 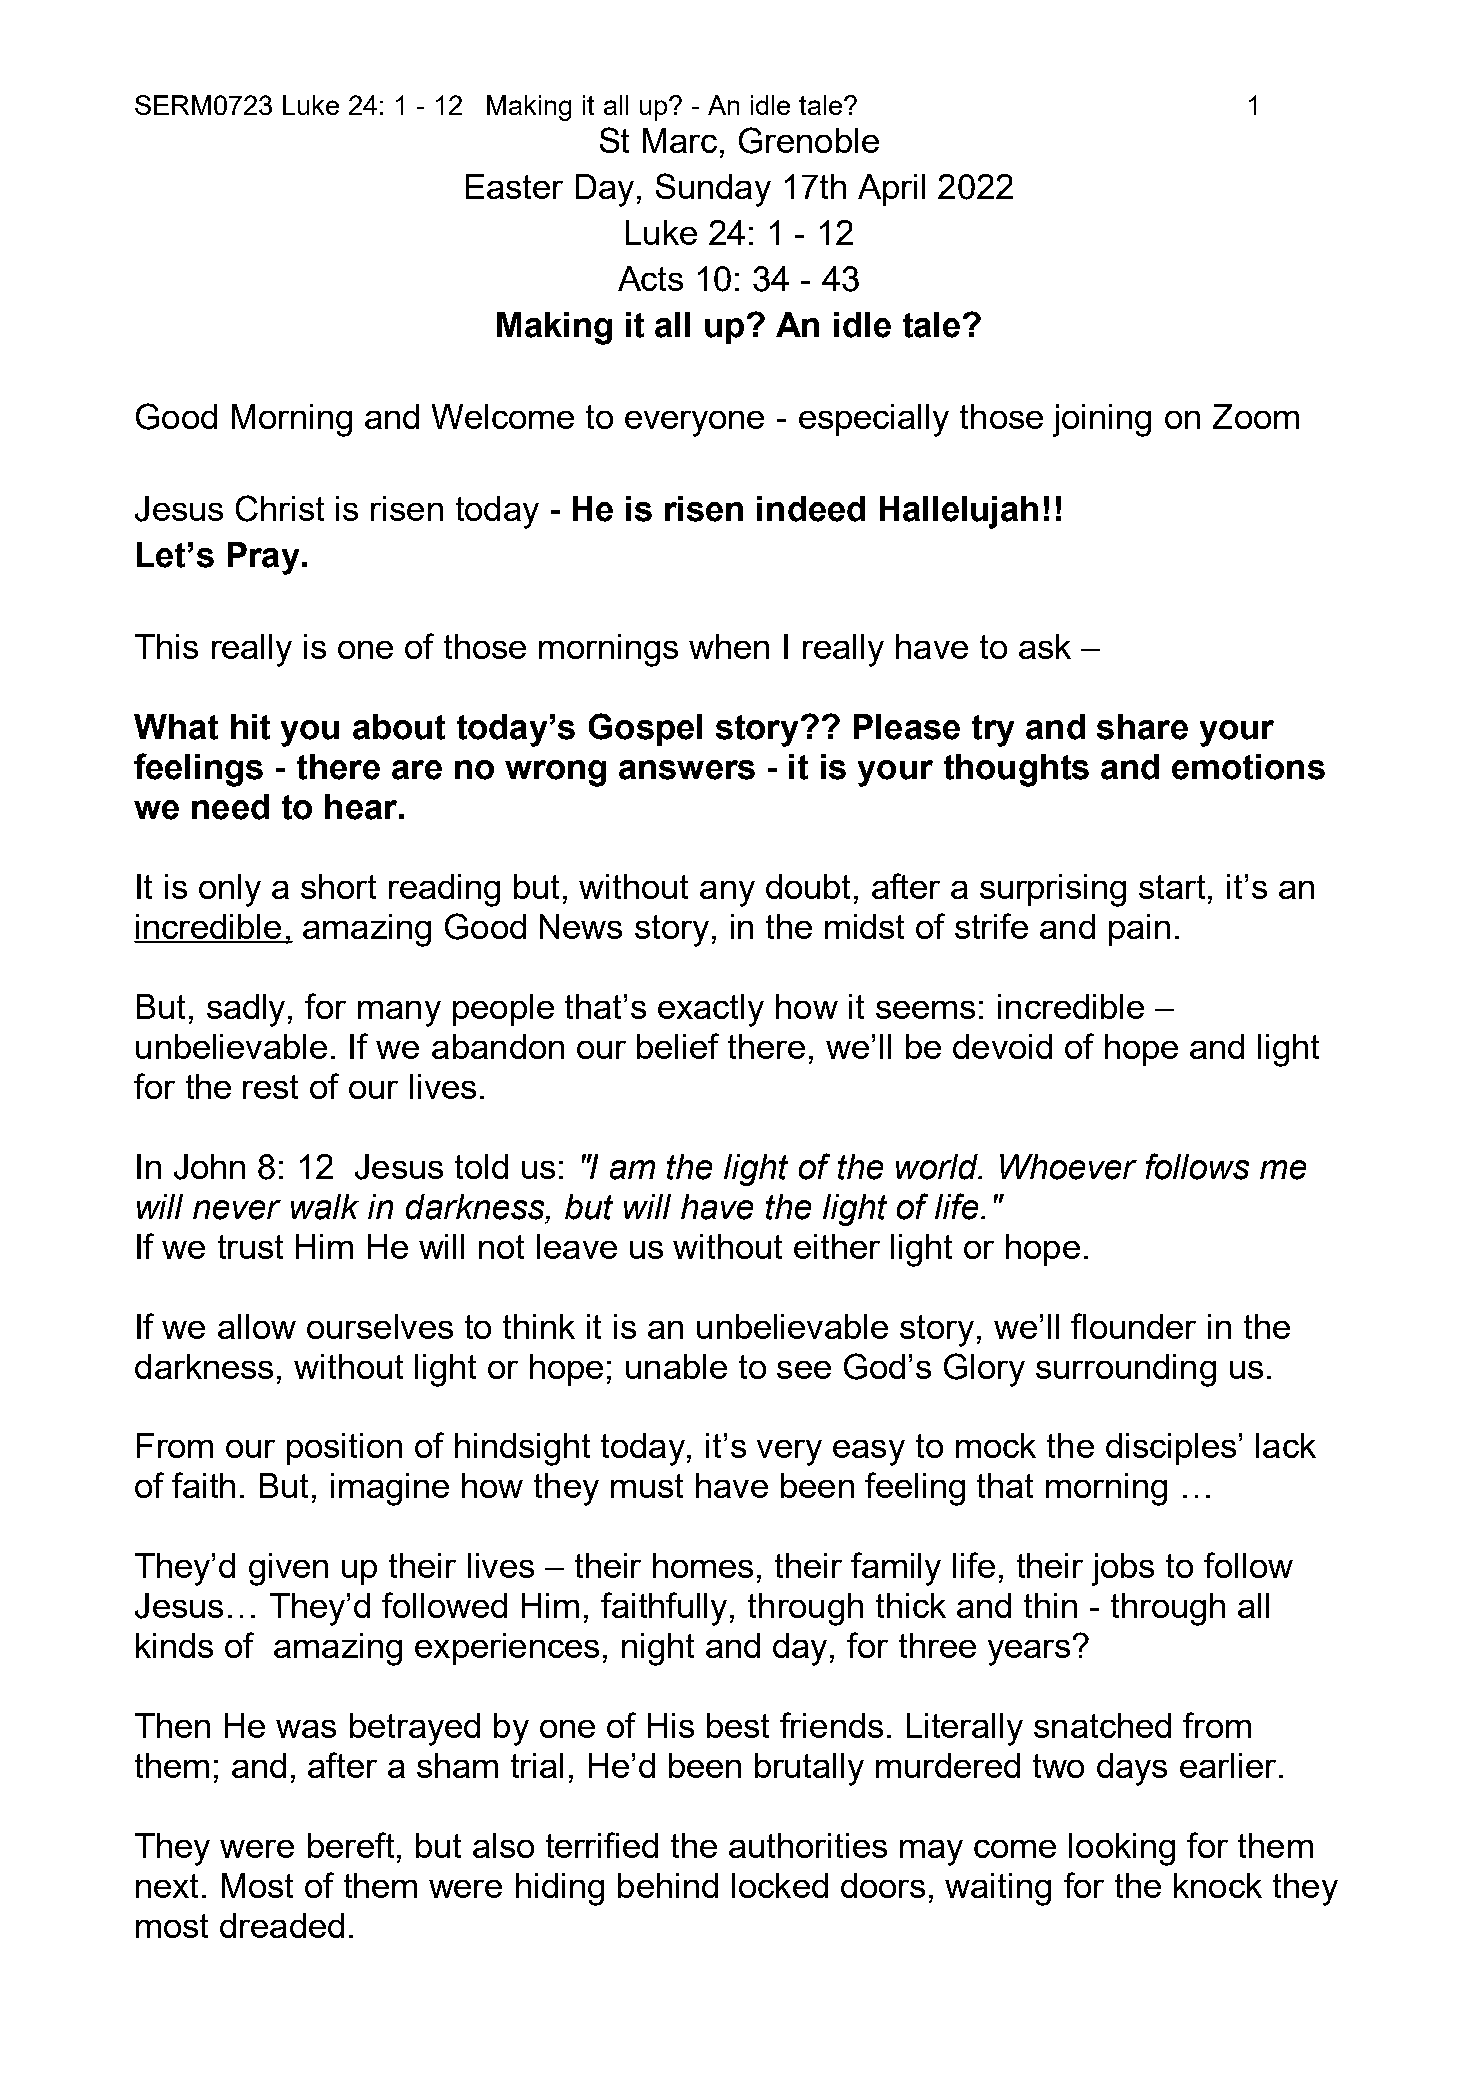 I want to click on answers, so click(x=687, y=770).
